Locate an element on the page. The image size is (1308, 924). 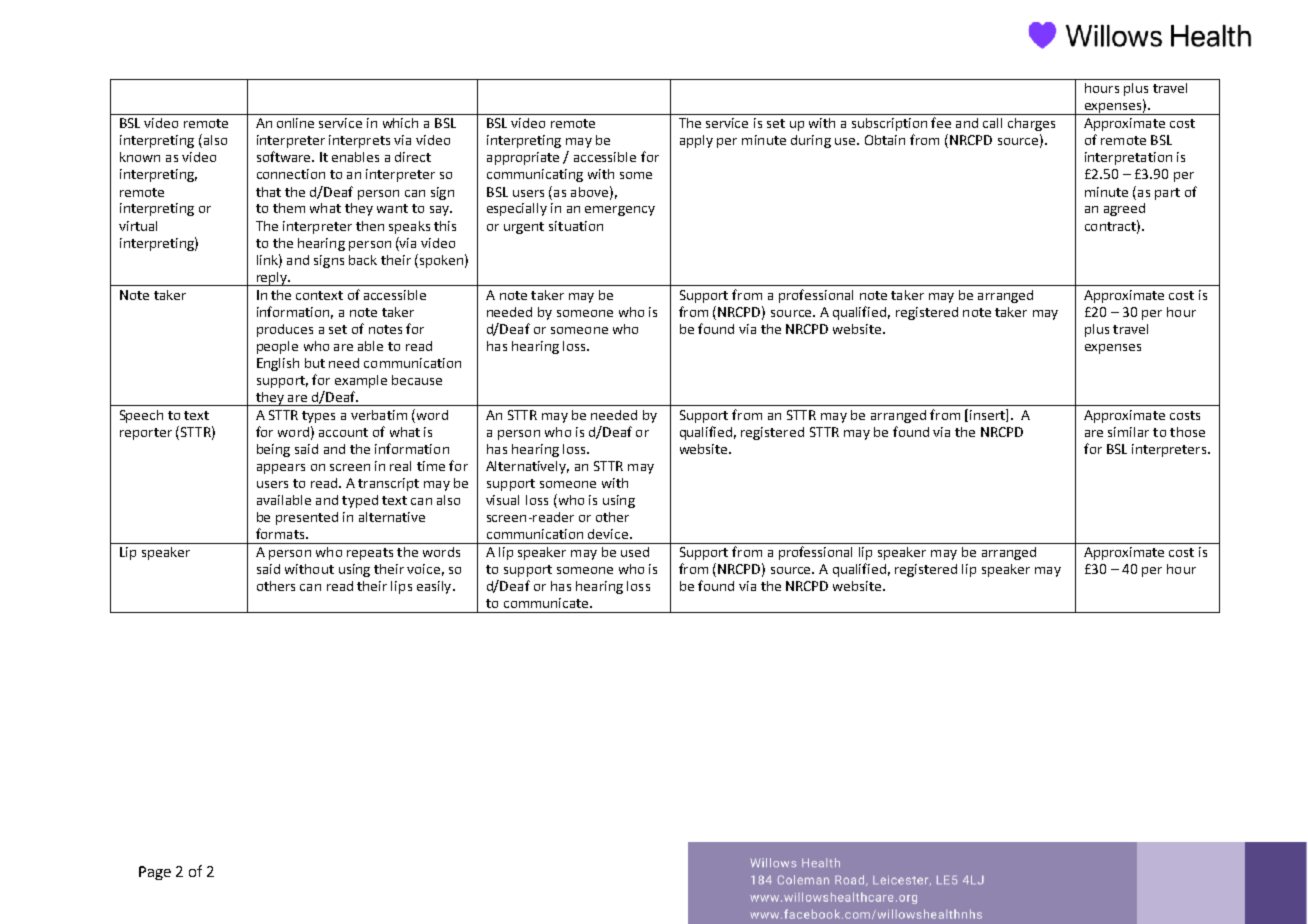
device is located at coordinates (609, 534).
